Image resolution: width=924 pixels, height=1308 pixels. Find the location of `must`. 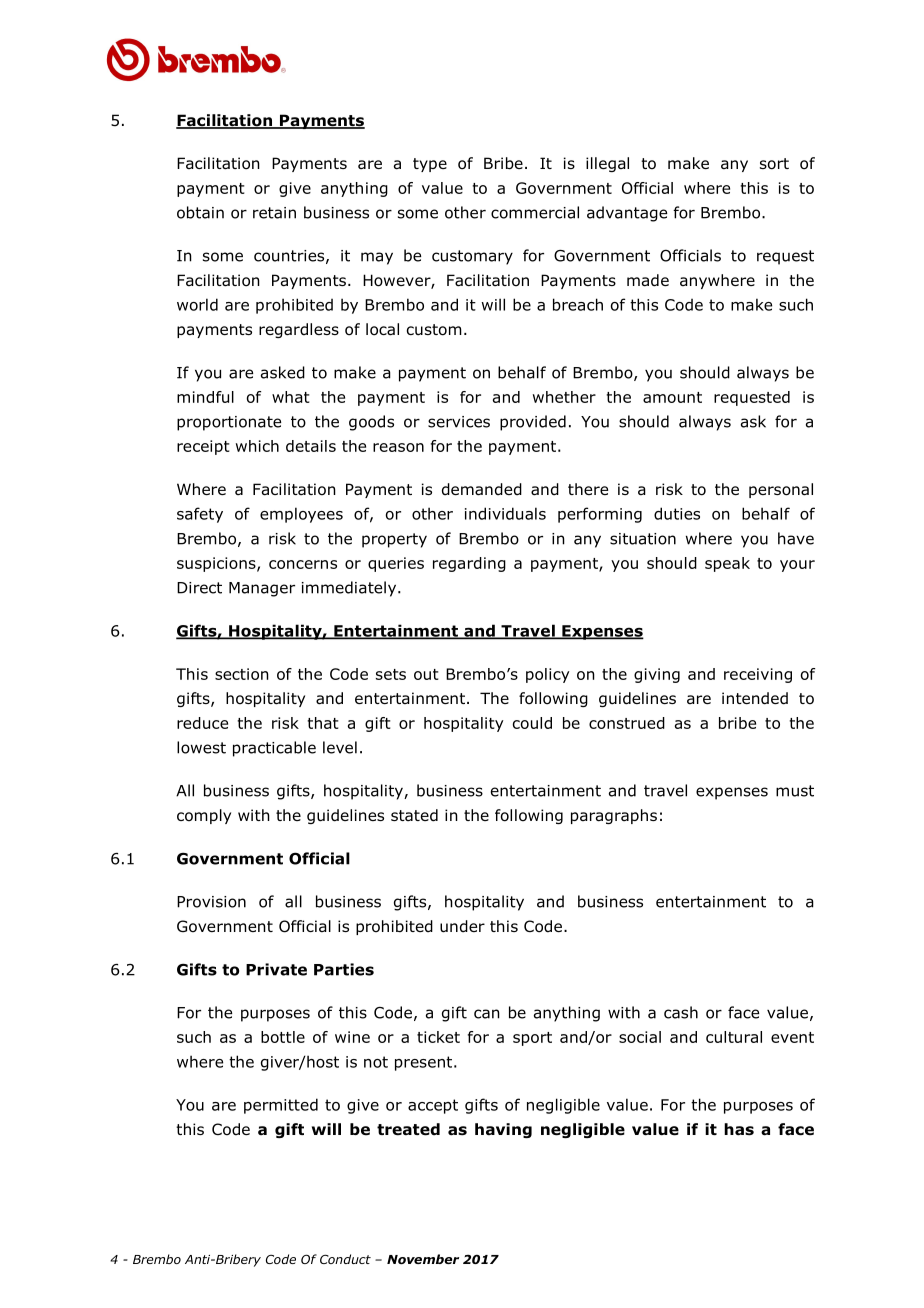

must is located at coordinates (795, 791).
